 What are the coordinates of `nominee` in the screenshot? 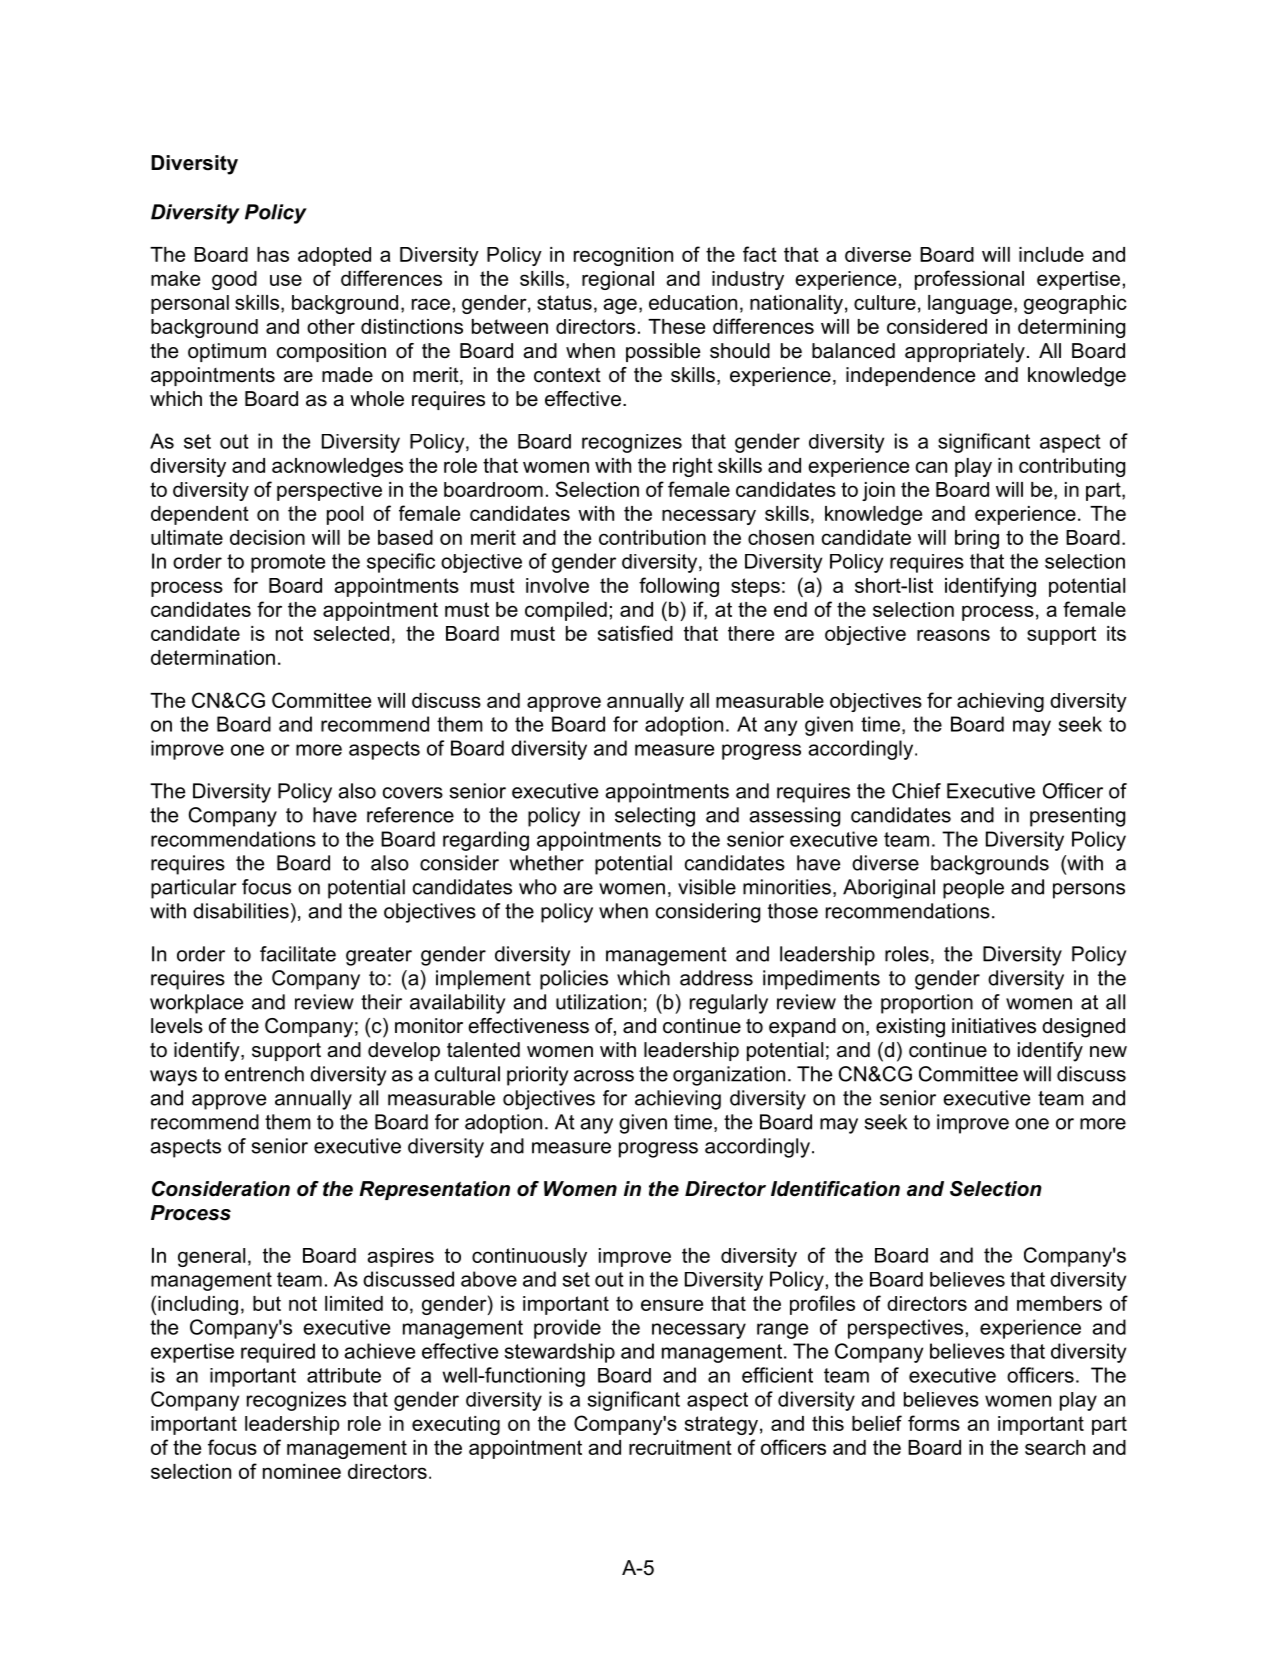 It's located at (302, 1471).
